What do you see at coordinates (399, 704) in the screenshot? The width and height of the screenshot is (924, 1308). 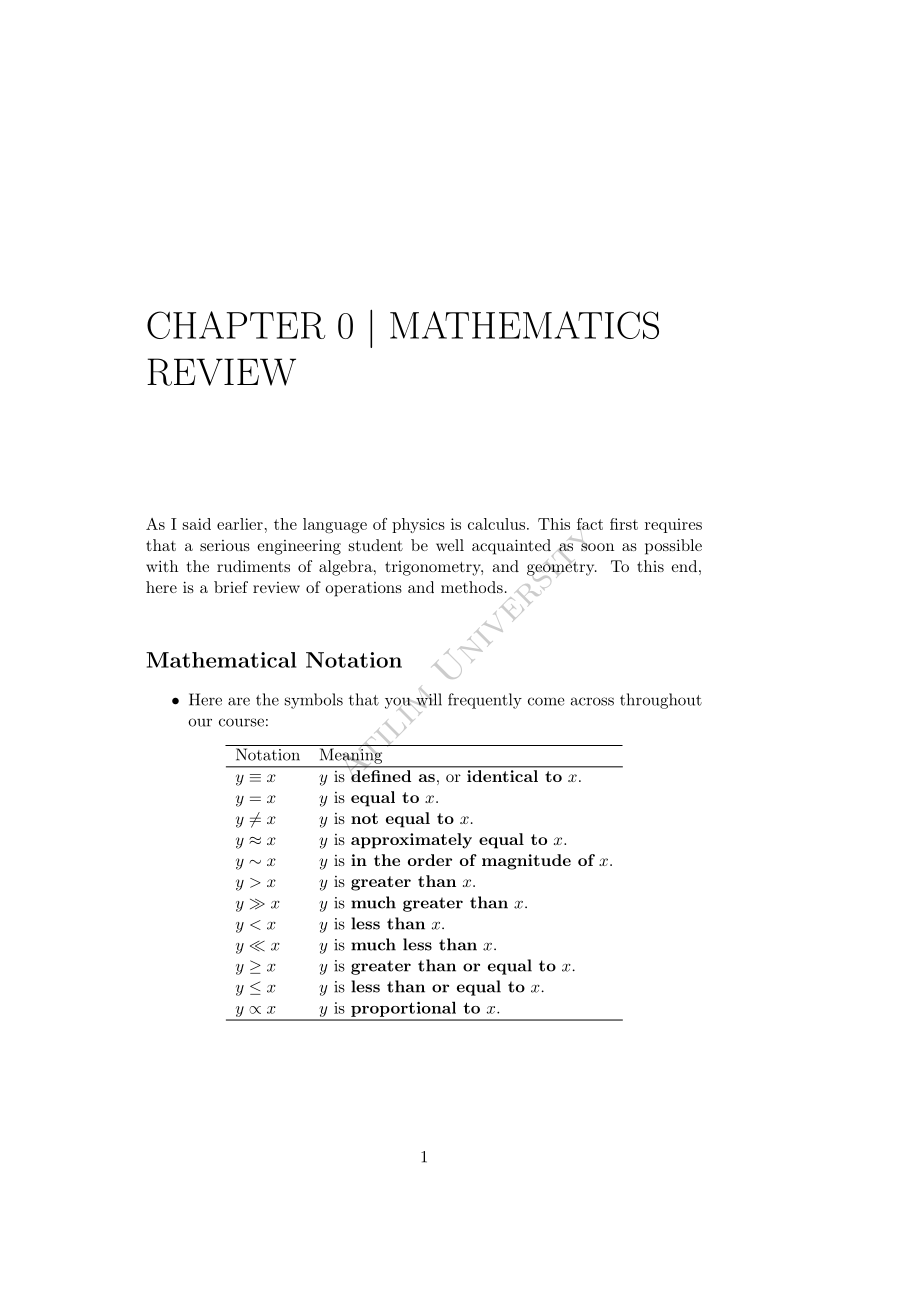 I see `you` at bounding box center [399, 704].
